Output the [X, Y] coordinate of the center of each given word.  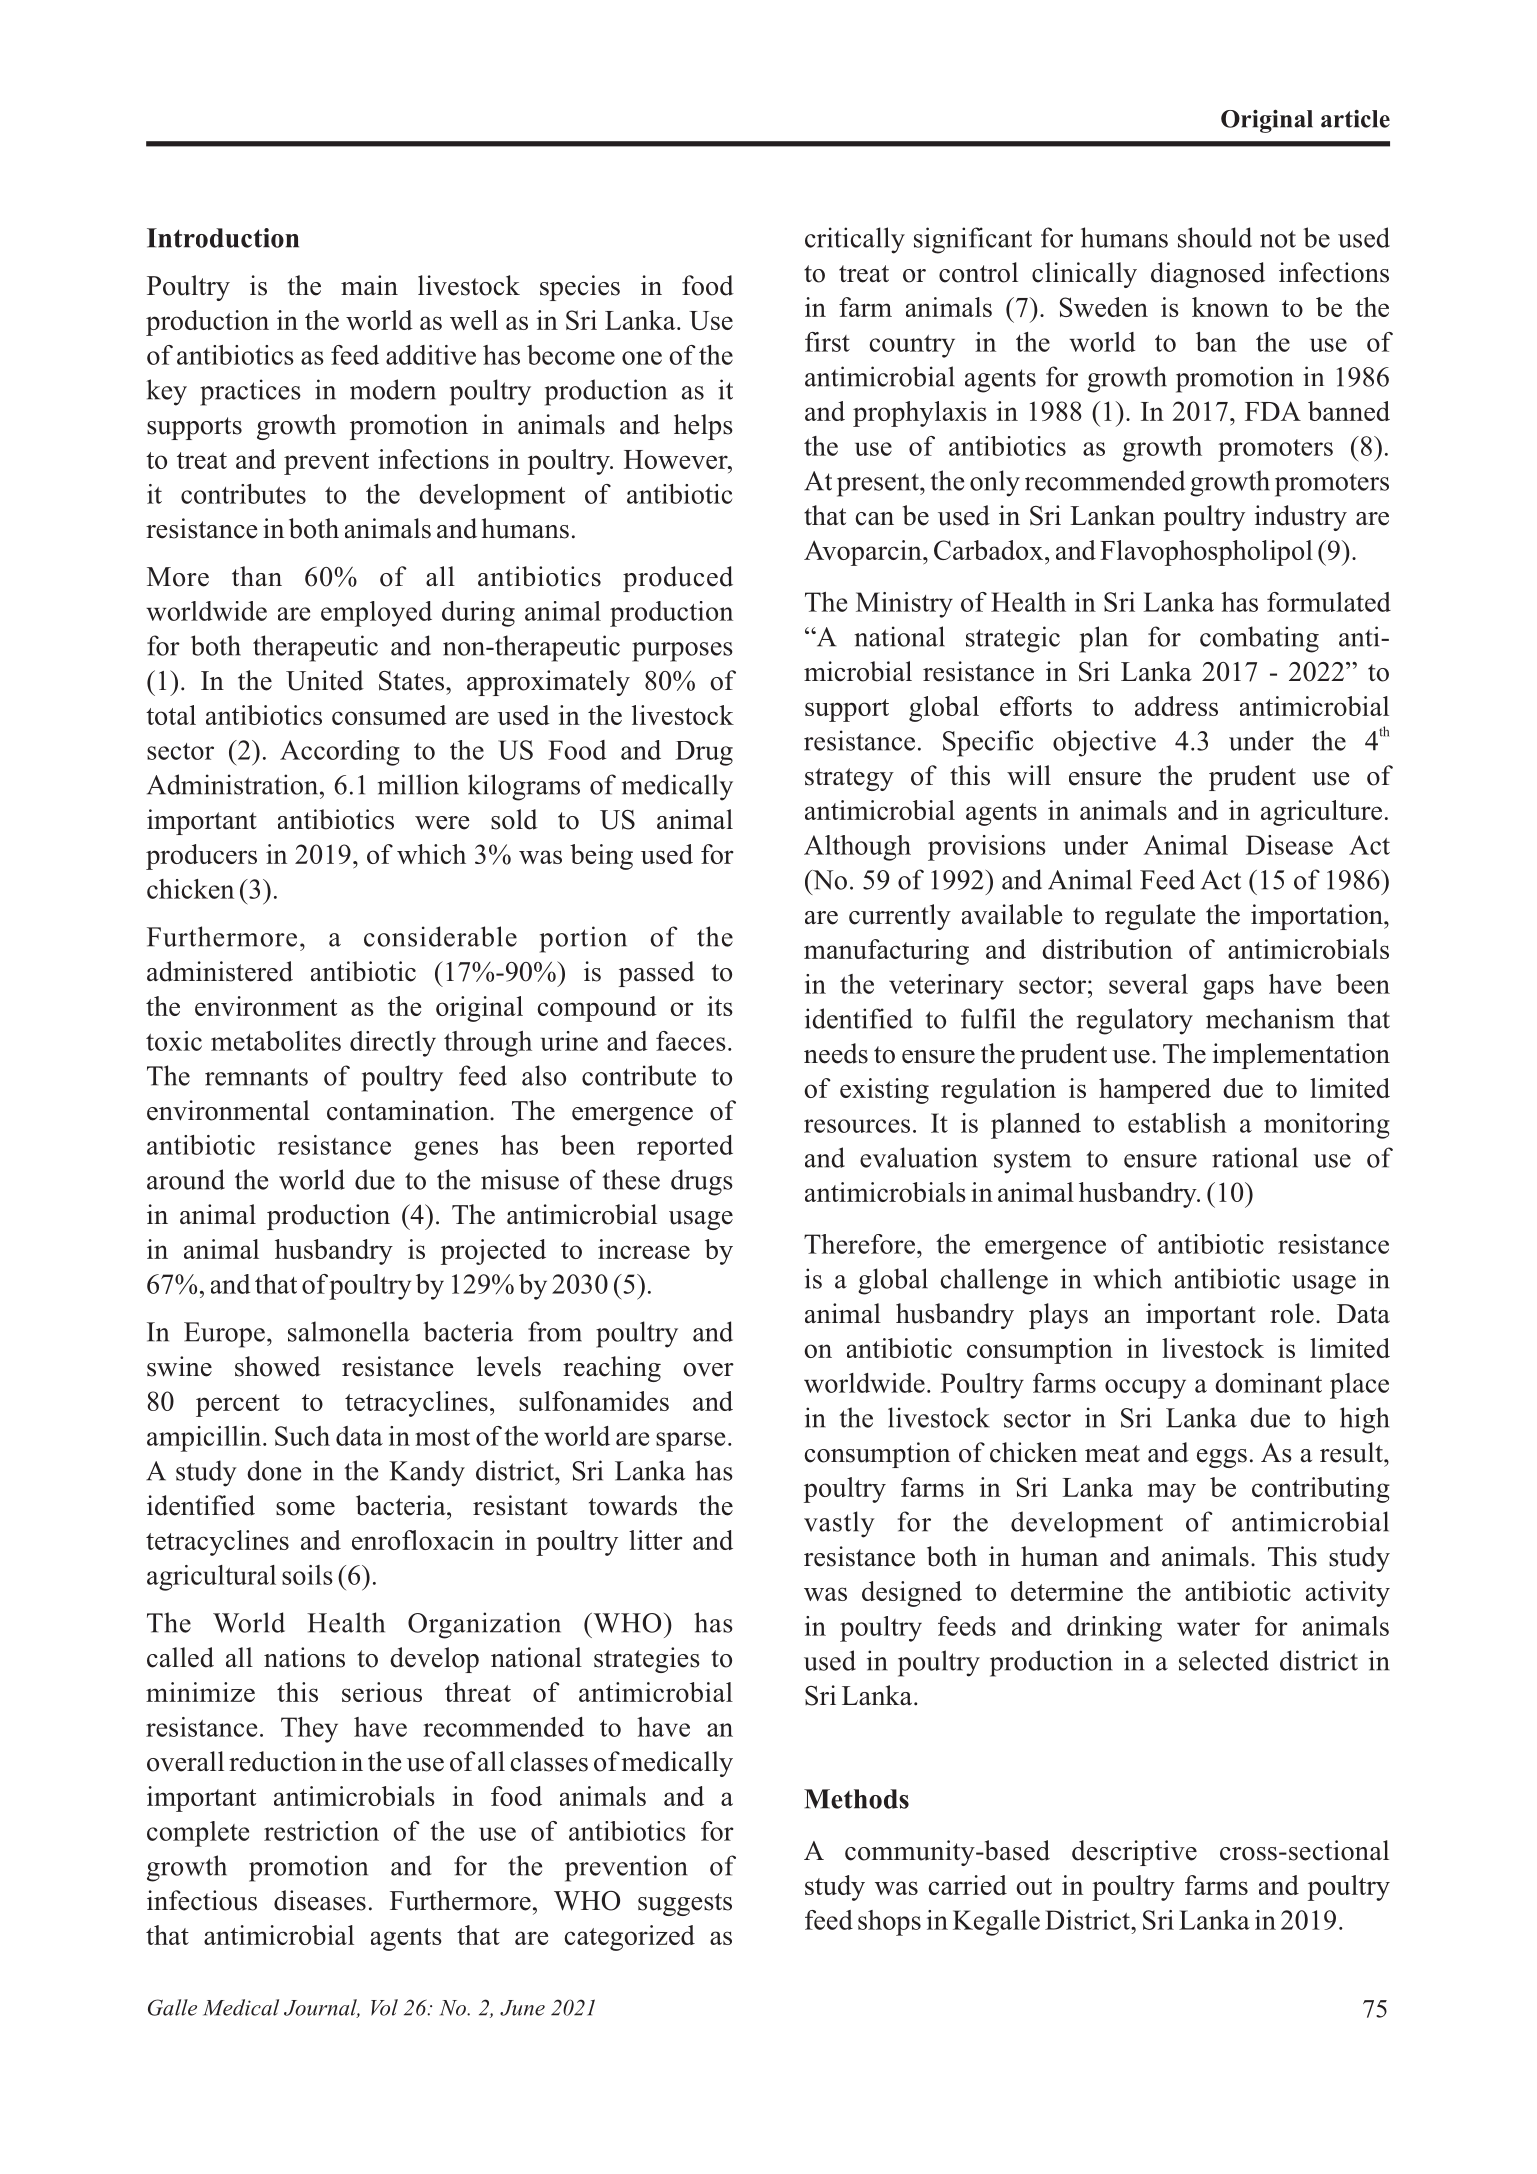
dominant [1268, 1383]
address [1176, 706]
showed [278, 1366]
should [1215, 237]
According [340, 753]
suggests [685, 1904]
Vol [384, 2007]
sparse [690, 1442]
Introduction [223, 238]
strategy [849, 779]
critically [855, 240]
